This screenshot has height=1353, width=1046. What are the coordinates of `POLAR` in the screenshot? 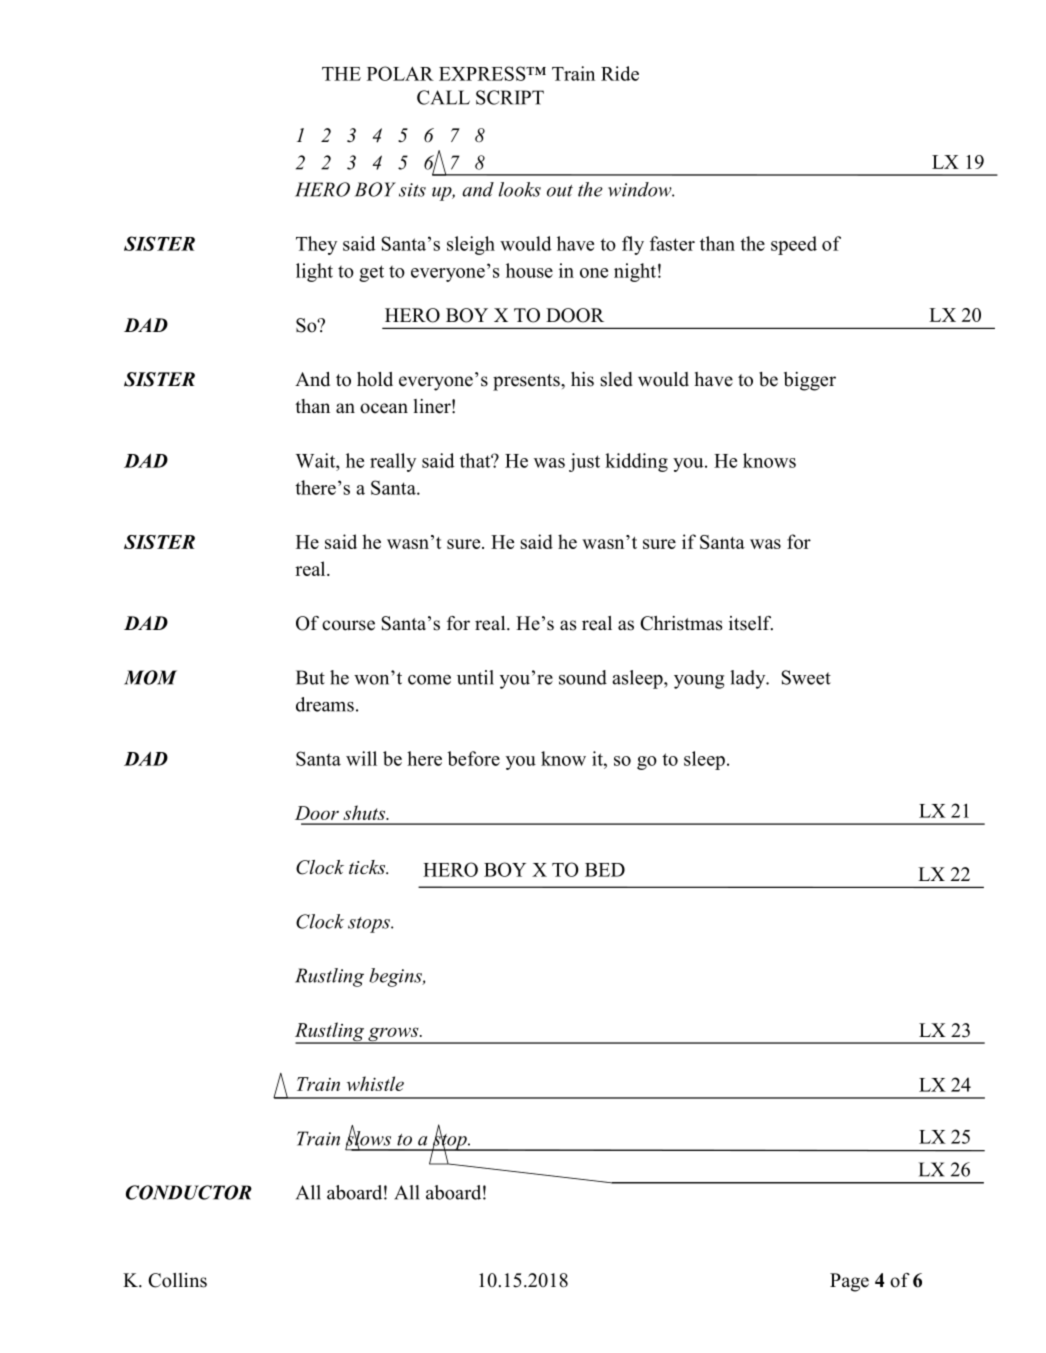 It's located at (400, 73).
